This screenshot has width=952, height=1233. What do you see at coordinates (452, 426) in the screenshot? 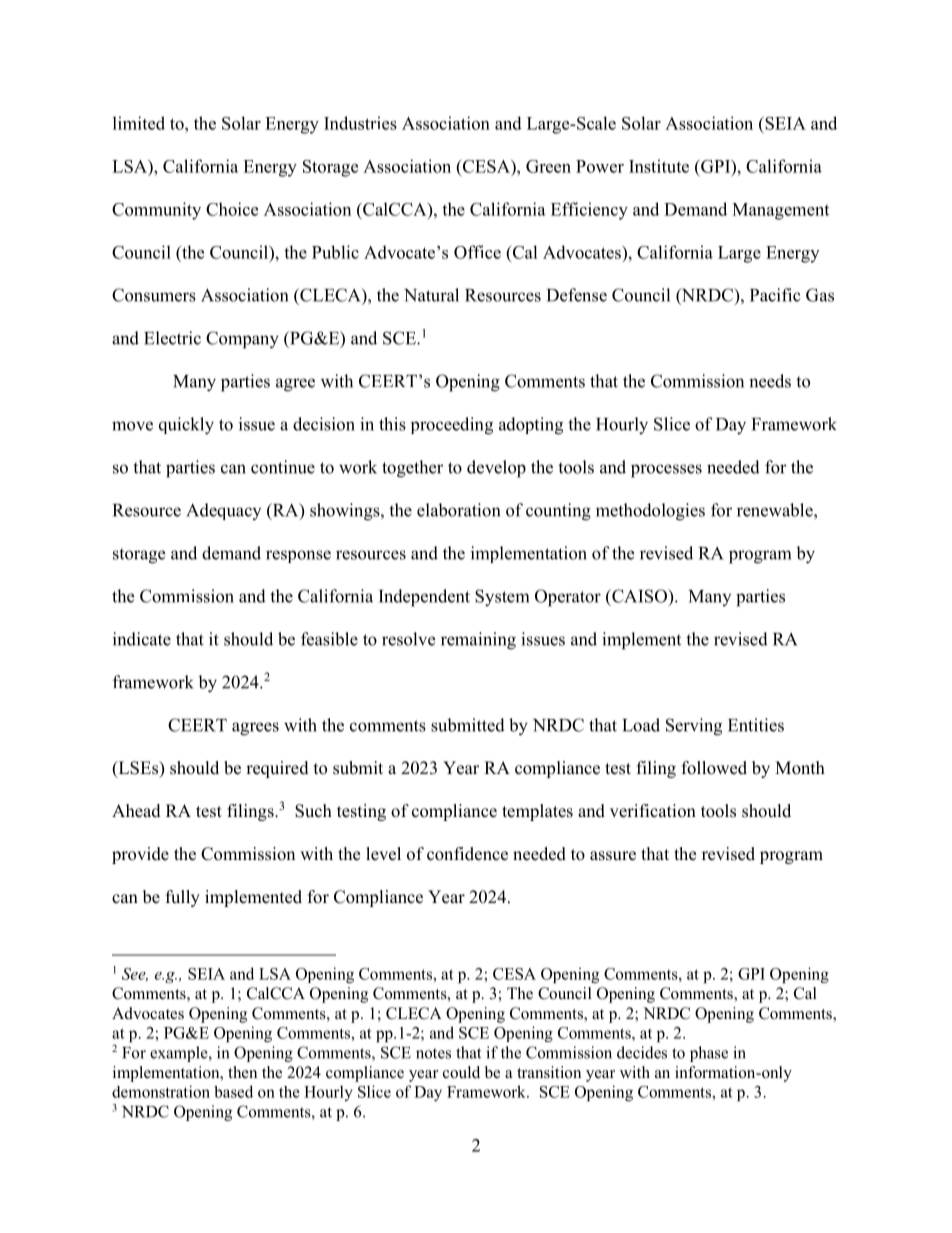
I see `proceeding` at bounding box center [452, 426].
